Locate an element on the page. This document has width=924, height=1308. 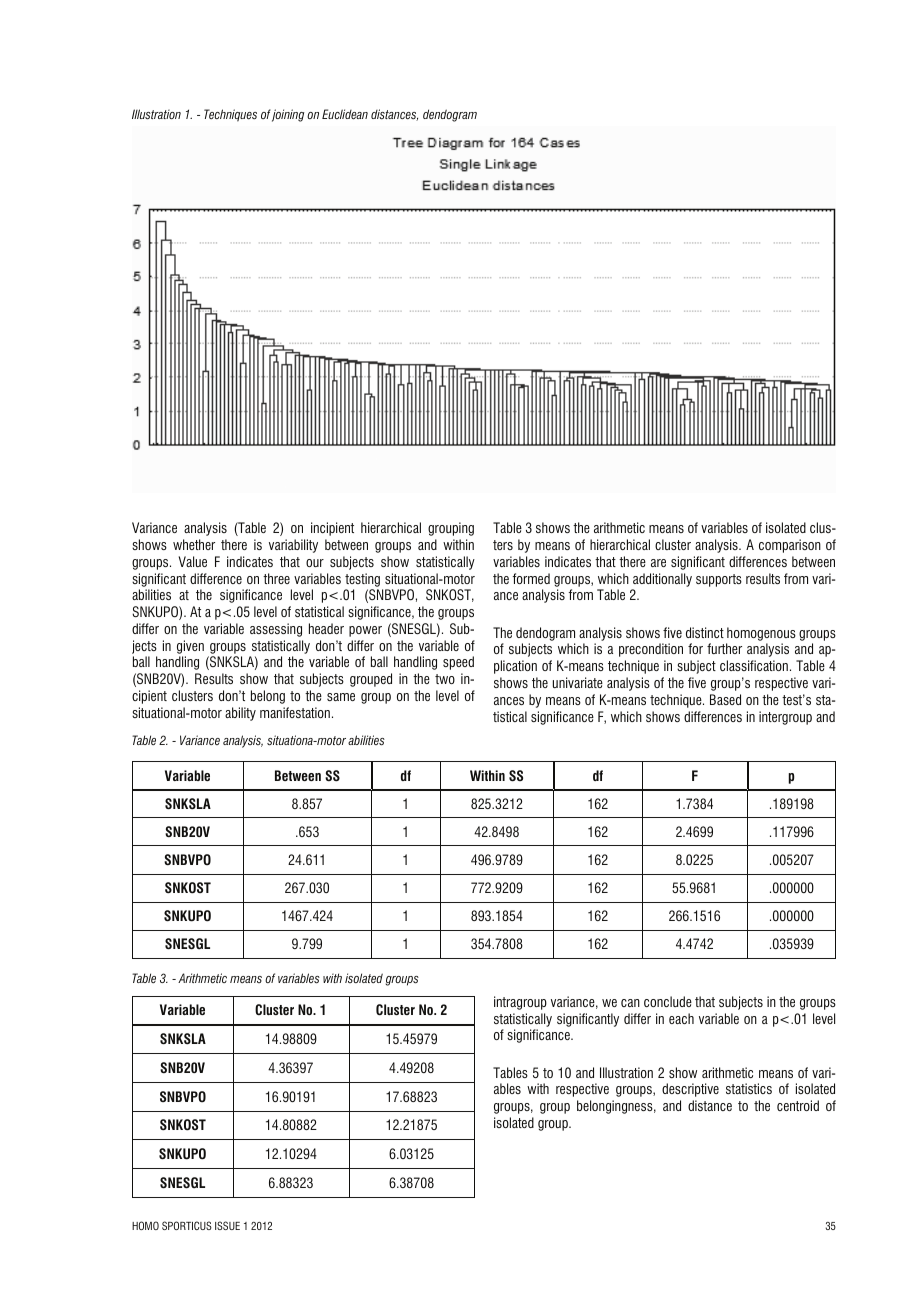
formed is located at coordinates (531, 578).
